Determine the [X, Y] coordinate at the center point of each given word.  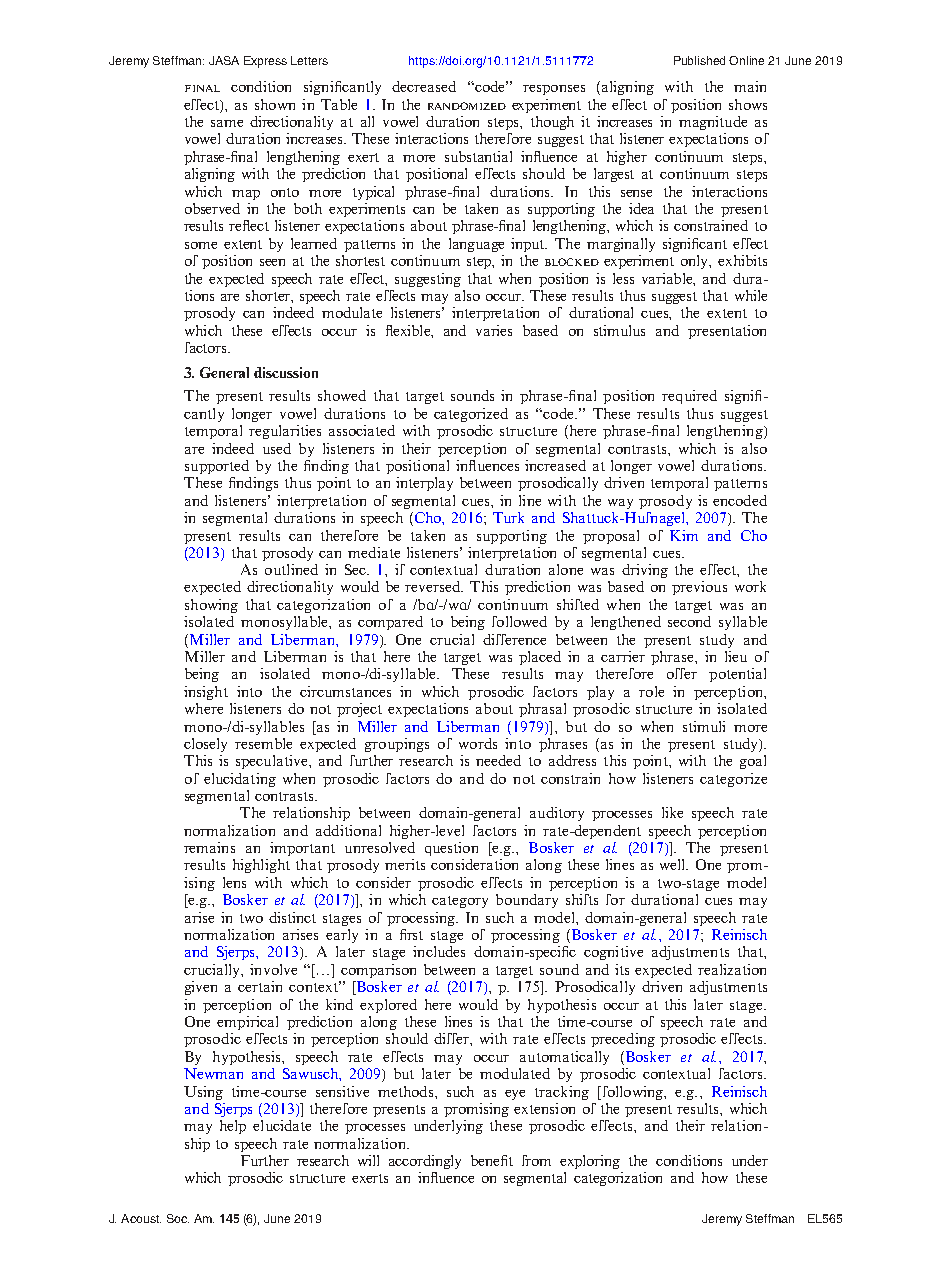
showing [211, 606]
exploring [590, 1162]
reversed [434, 586]
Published [699, 60]
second [689, 621]
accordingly [425, 1162]
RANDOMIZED [467, 106]
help [233, 1127]
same [227, 123]
